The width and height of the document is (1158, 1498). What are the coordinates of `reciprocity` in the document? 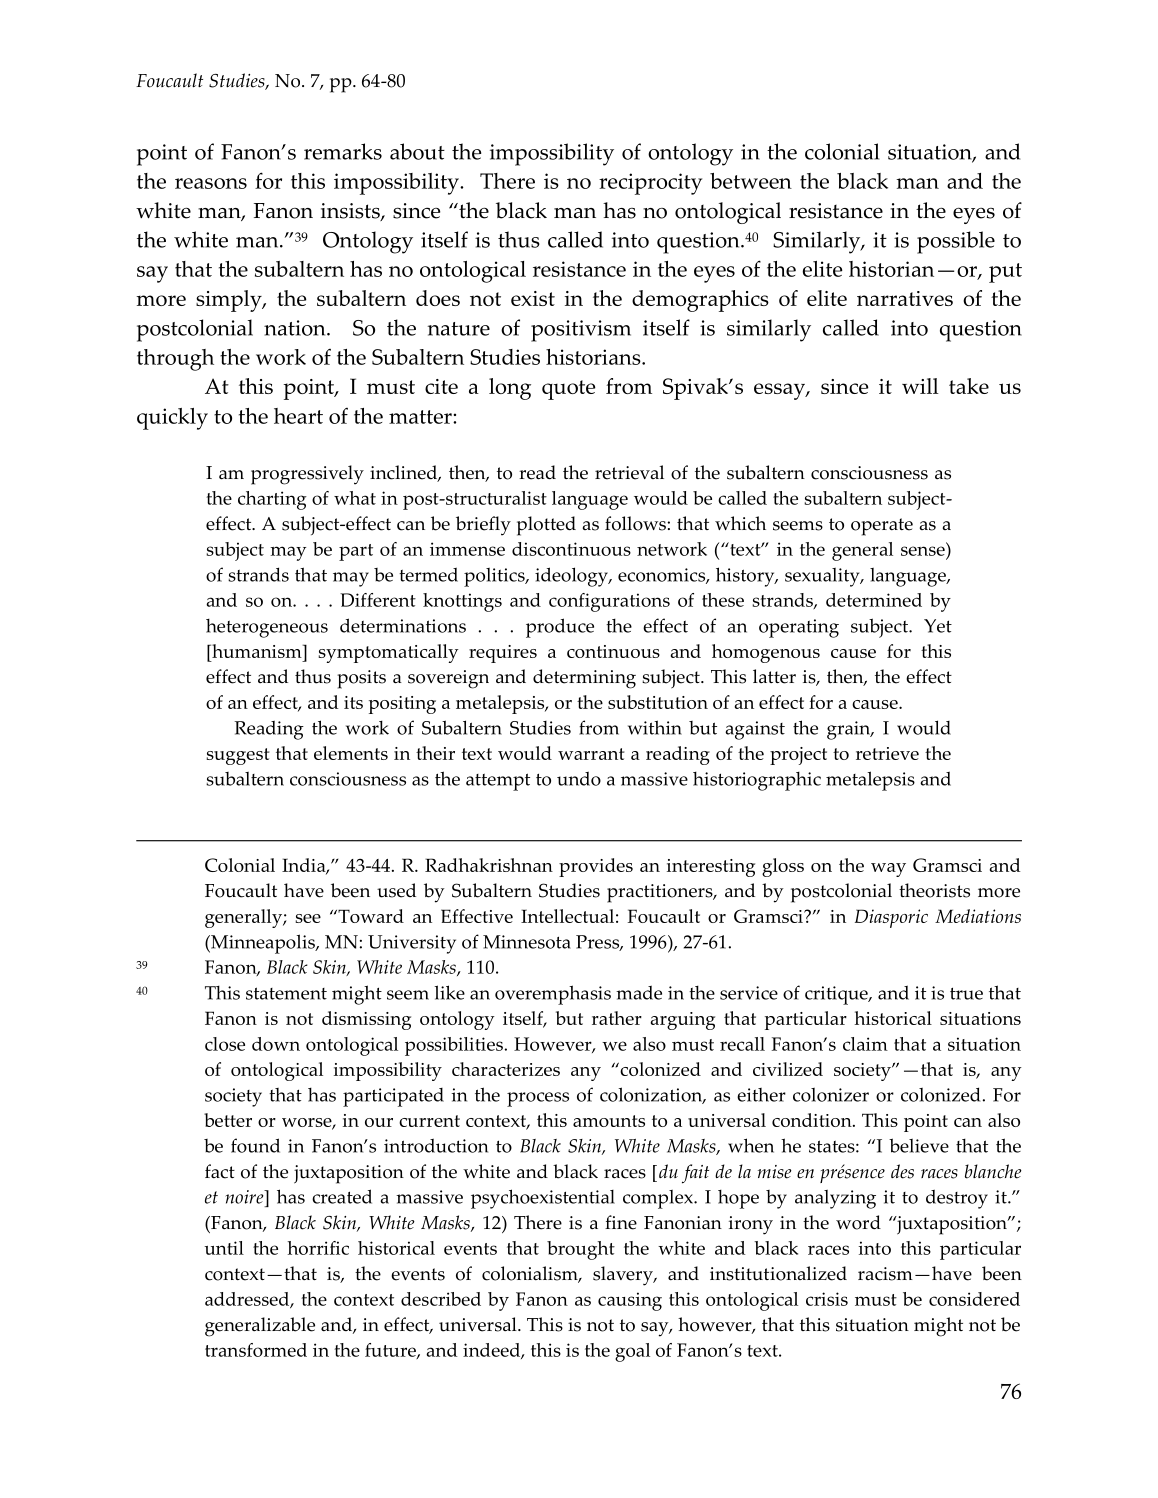 It's located at (650, 184).
